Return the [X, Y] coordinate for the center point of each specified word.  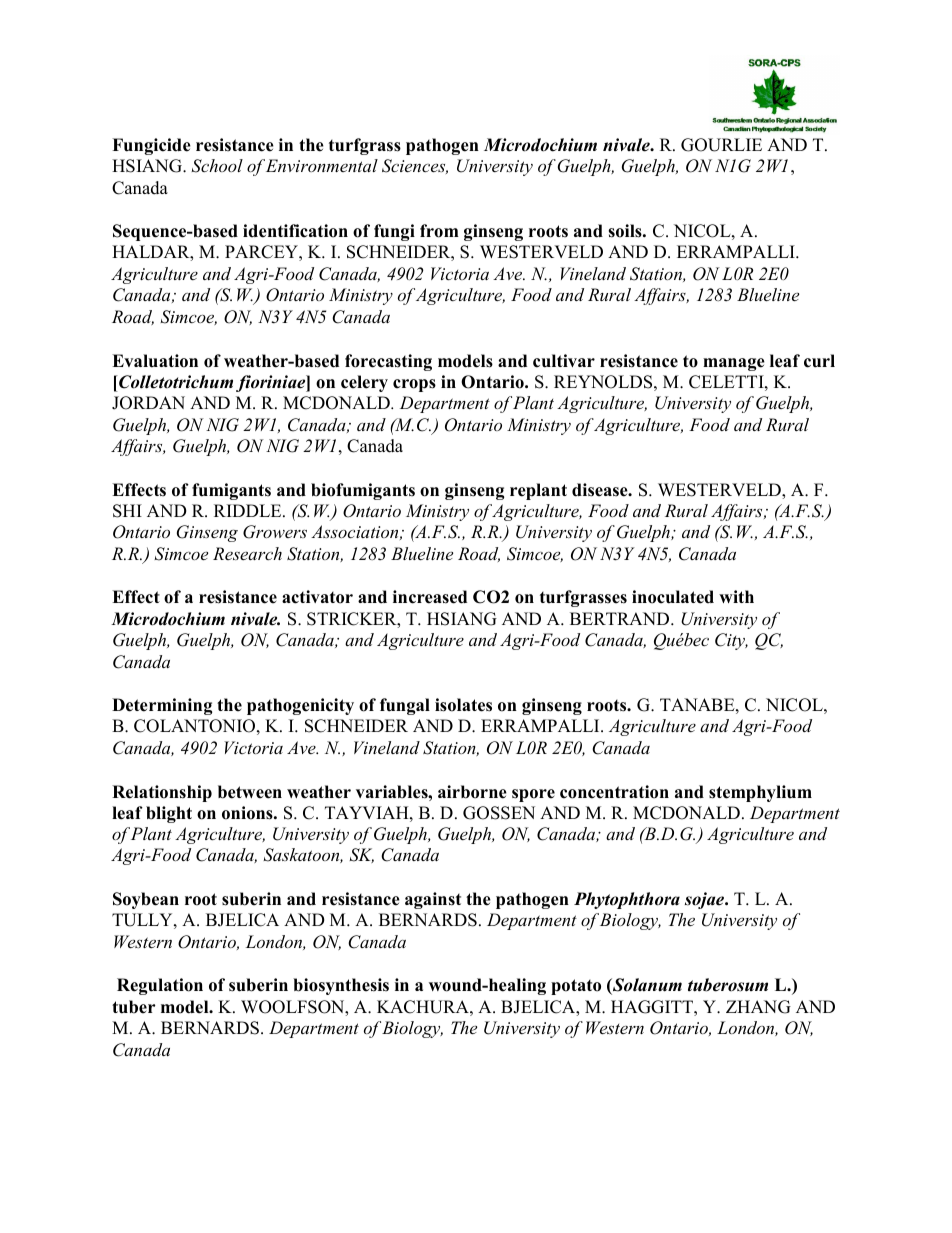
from [439, 231]
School [217, 166]
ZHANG [758, 1007]
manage [734, 364]
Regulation [160, 986]
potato [576, 987]
